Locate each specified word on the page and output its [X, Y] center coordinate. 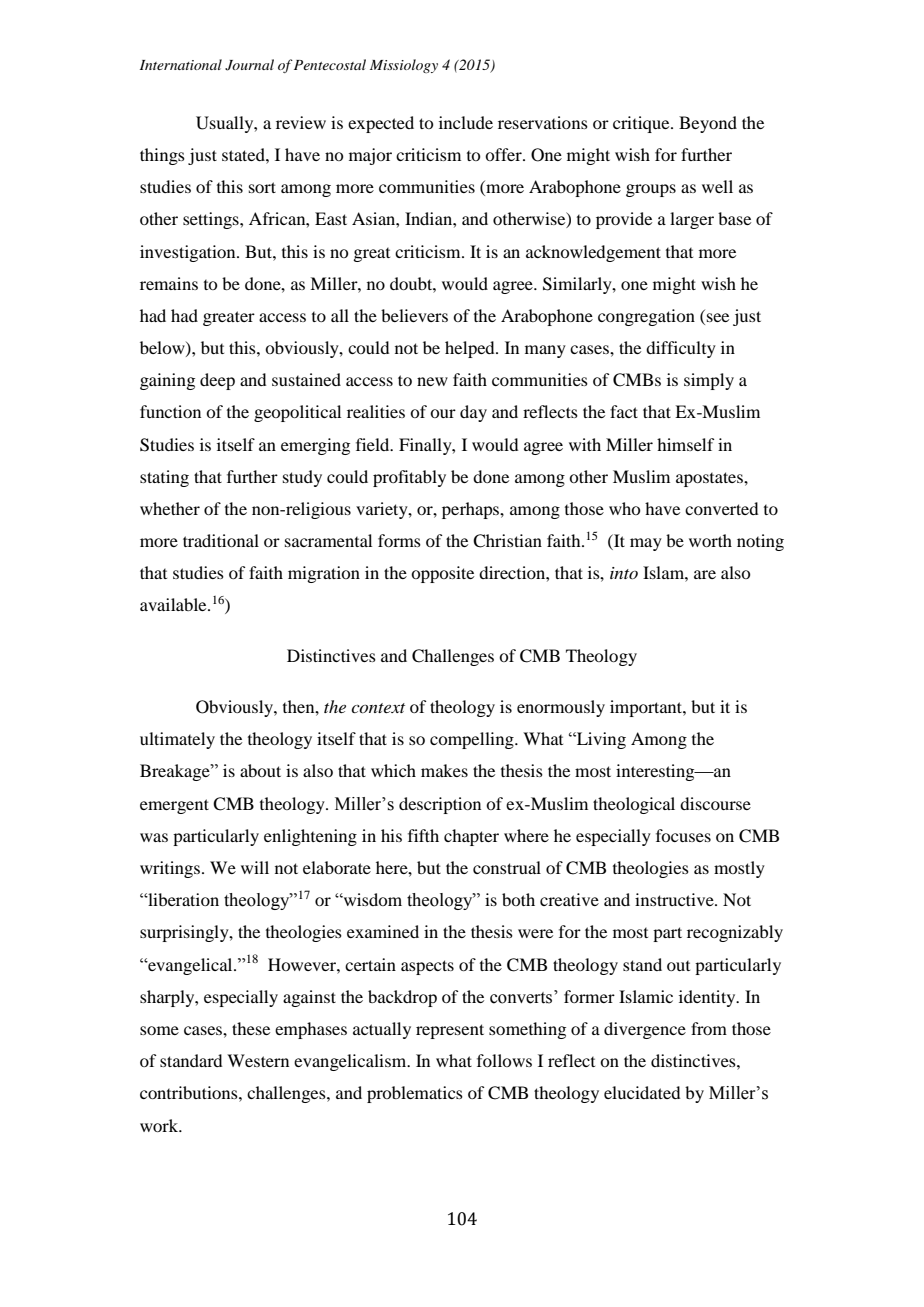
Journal [249, 65]
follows [504, 1060]
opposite [442, 574]
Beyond [708, 124]
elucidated [642, 1092]
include [466, 122]
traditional [221, 540]
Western [258, 1060]
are [705, 574]
